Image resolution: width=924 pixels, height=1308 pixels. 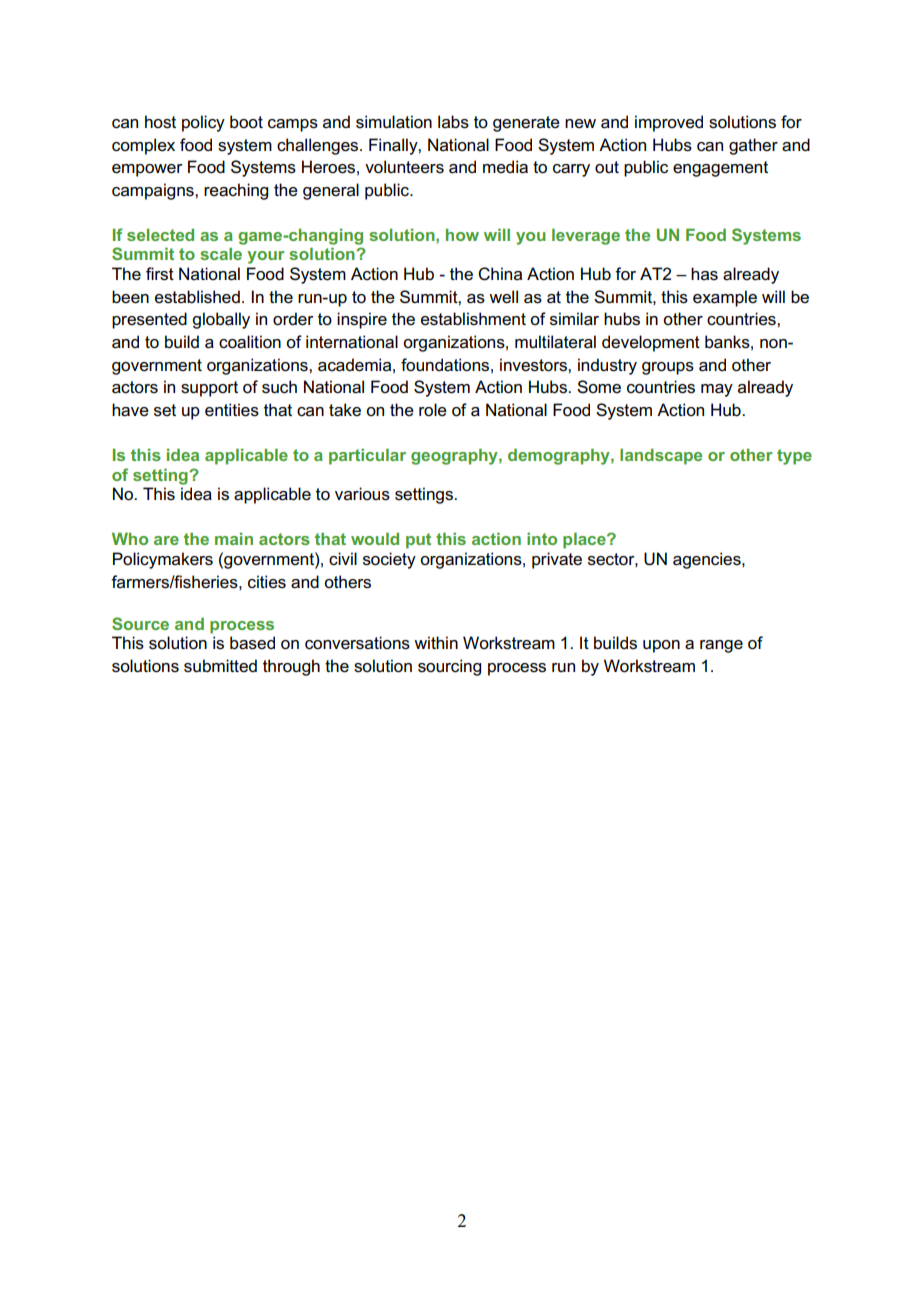 I want to click on has, so click(x=704, y=274).
